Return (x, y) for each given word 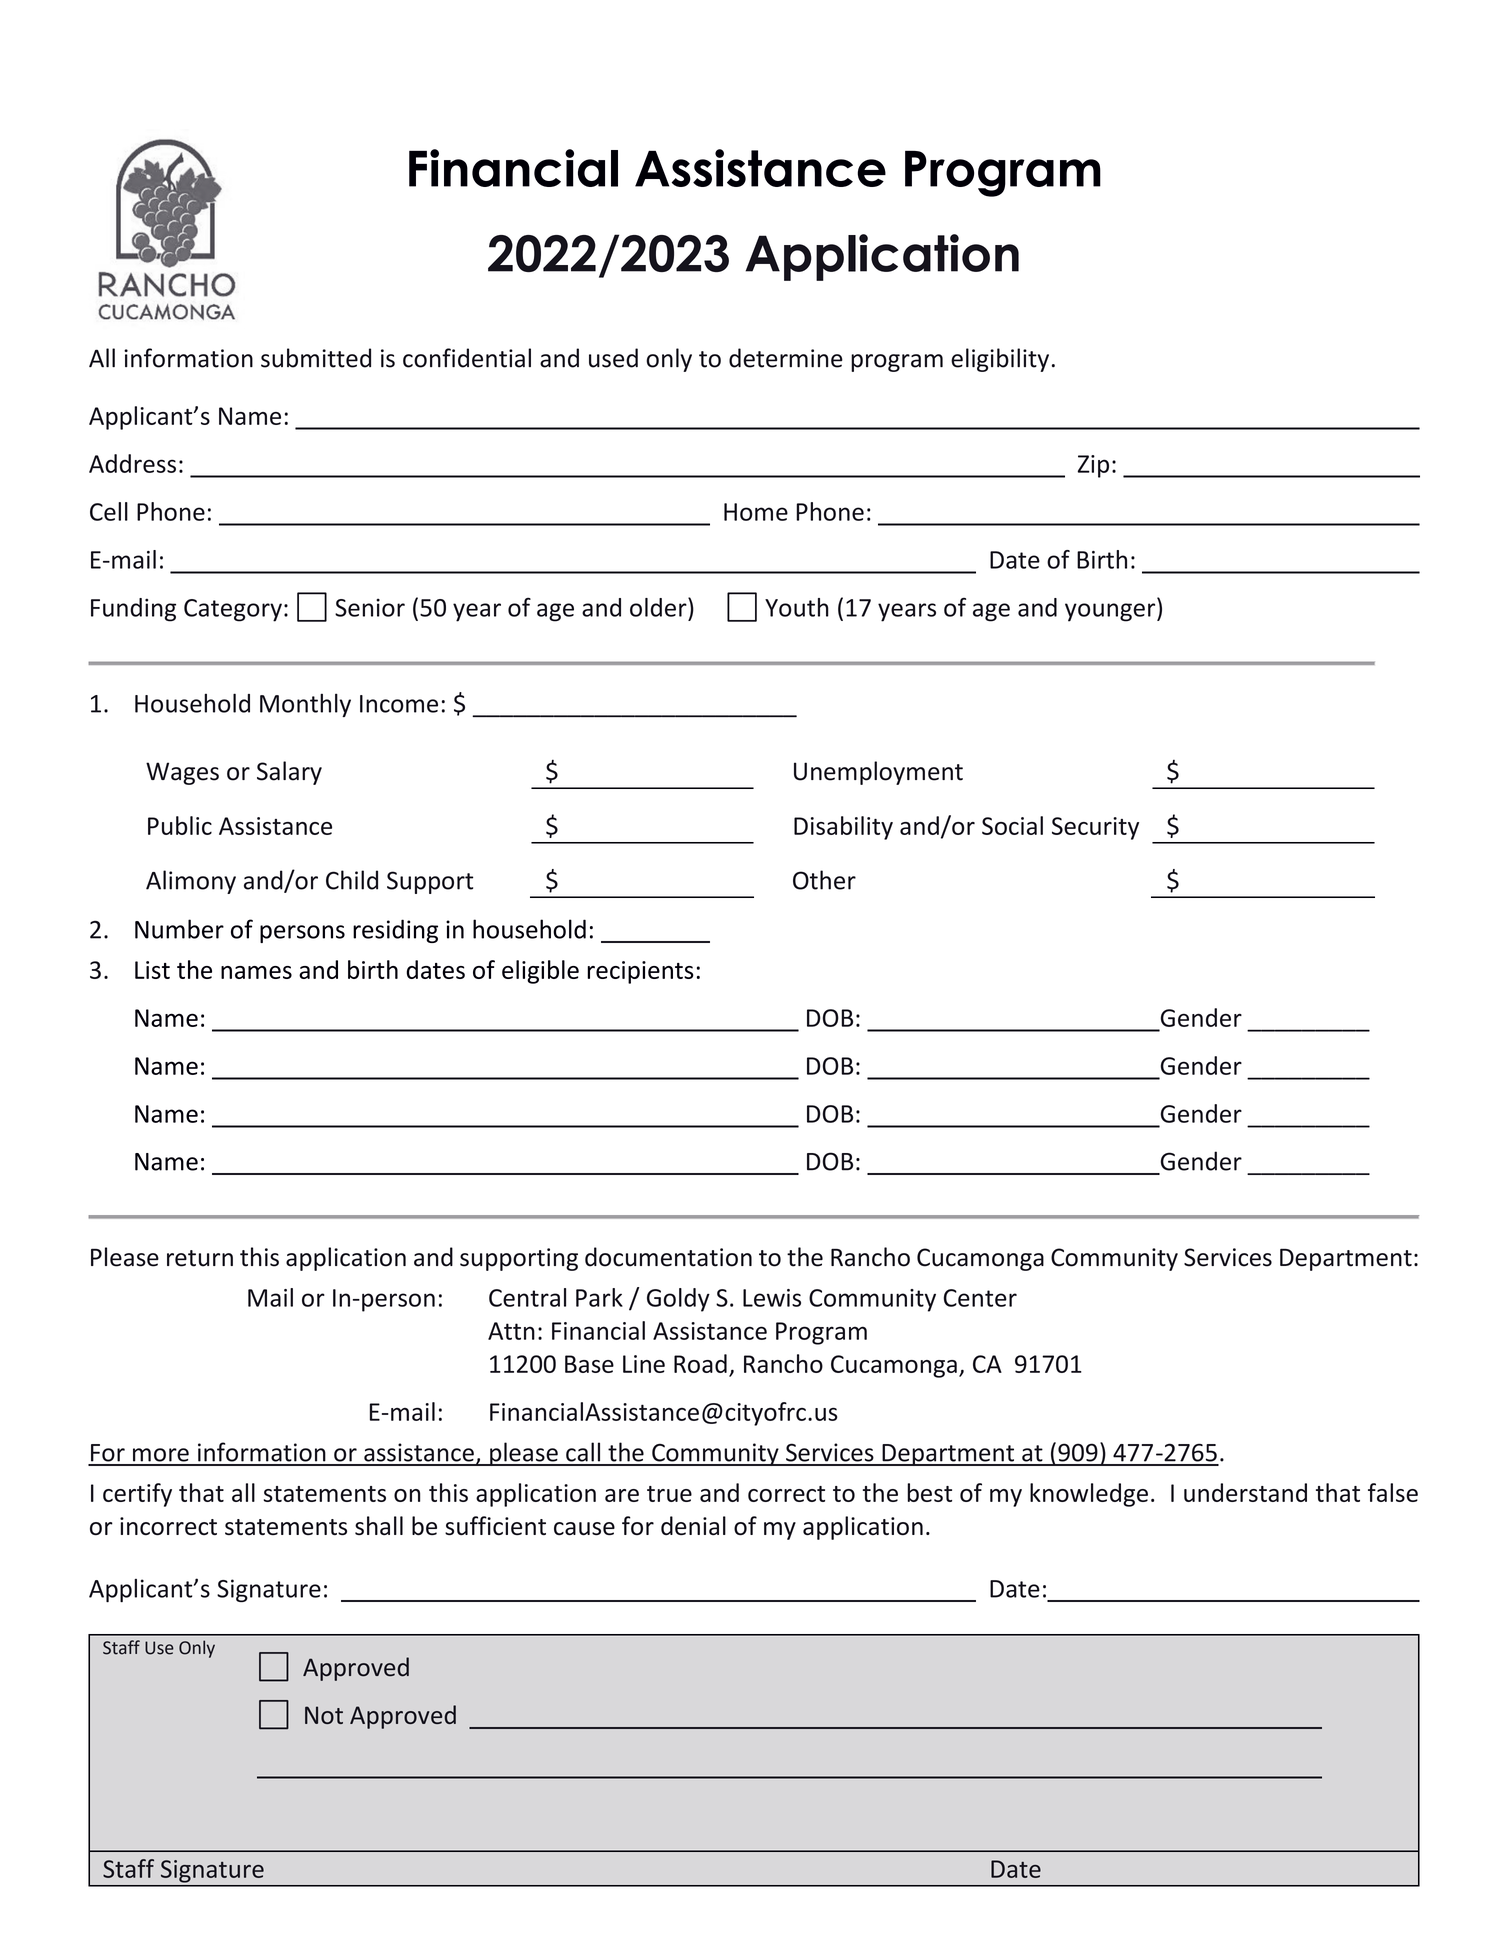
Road (700, 1363)
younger (1111, 612)
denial (693, 1525)
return (200, 1258)
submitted (316, 358)
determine (786, 358)
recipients (640, 972)
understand (1245, 1492)
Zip (1093, 466)
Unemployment (878, 773)
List (152, 970)
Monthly (305, 705)
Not (324, 1715)
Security (1095, 828)
